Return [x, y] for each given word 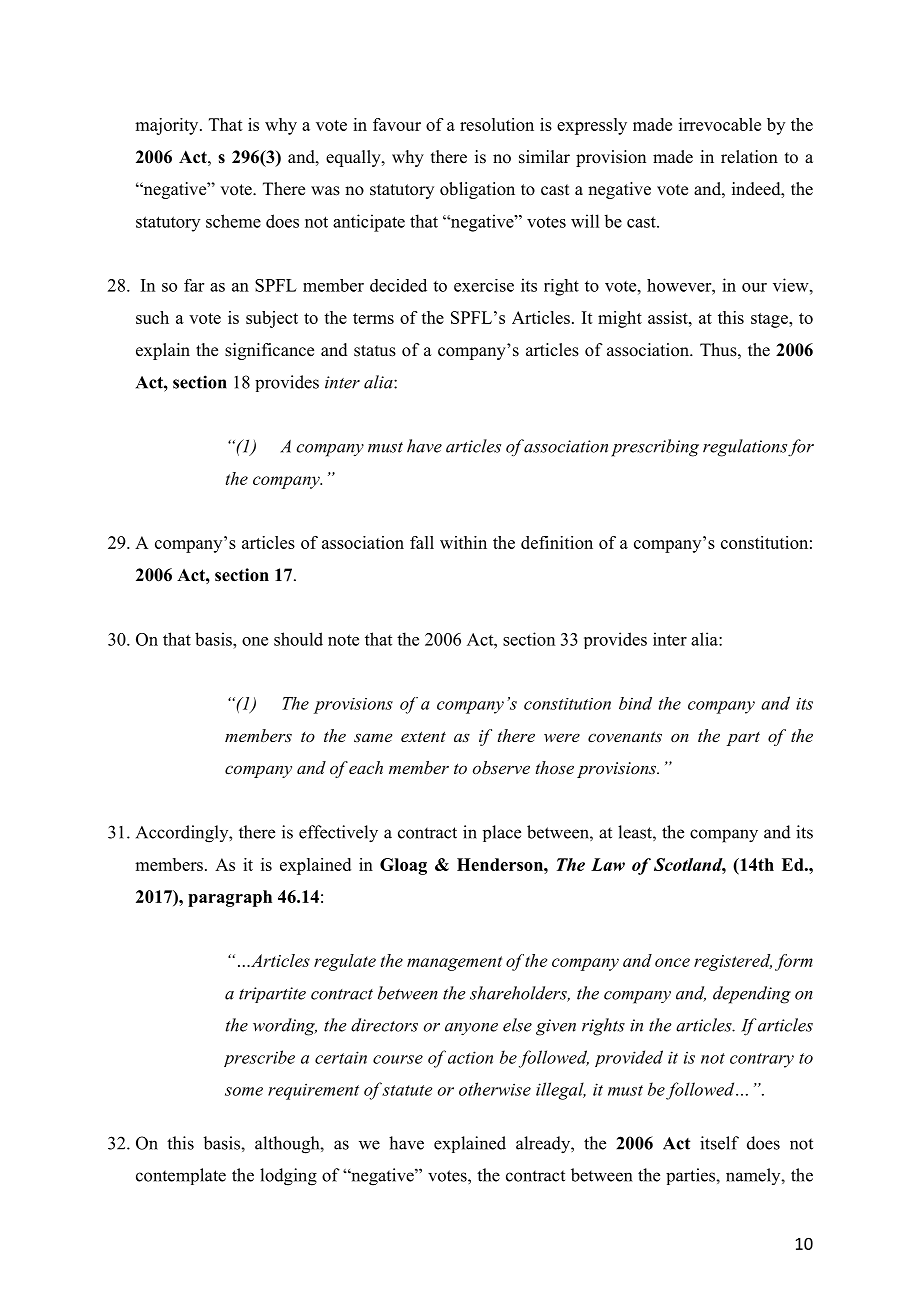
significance [269, 351]
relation [749, 157]
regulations [745, 448]
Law [608, 864]
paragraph [230, 898]
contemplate [181, 1176]
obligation [477, 190]
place [502, 833]
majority [168, 126]
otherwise [495, 1089]
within [463, 542]
